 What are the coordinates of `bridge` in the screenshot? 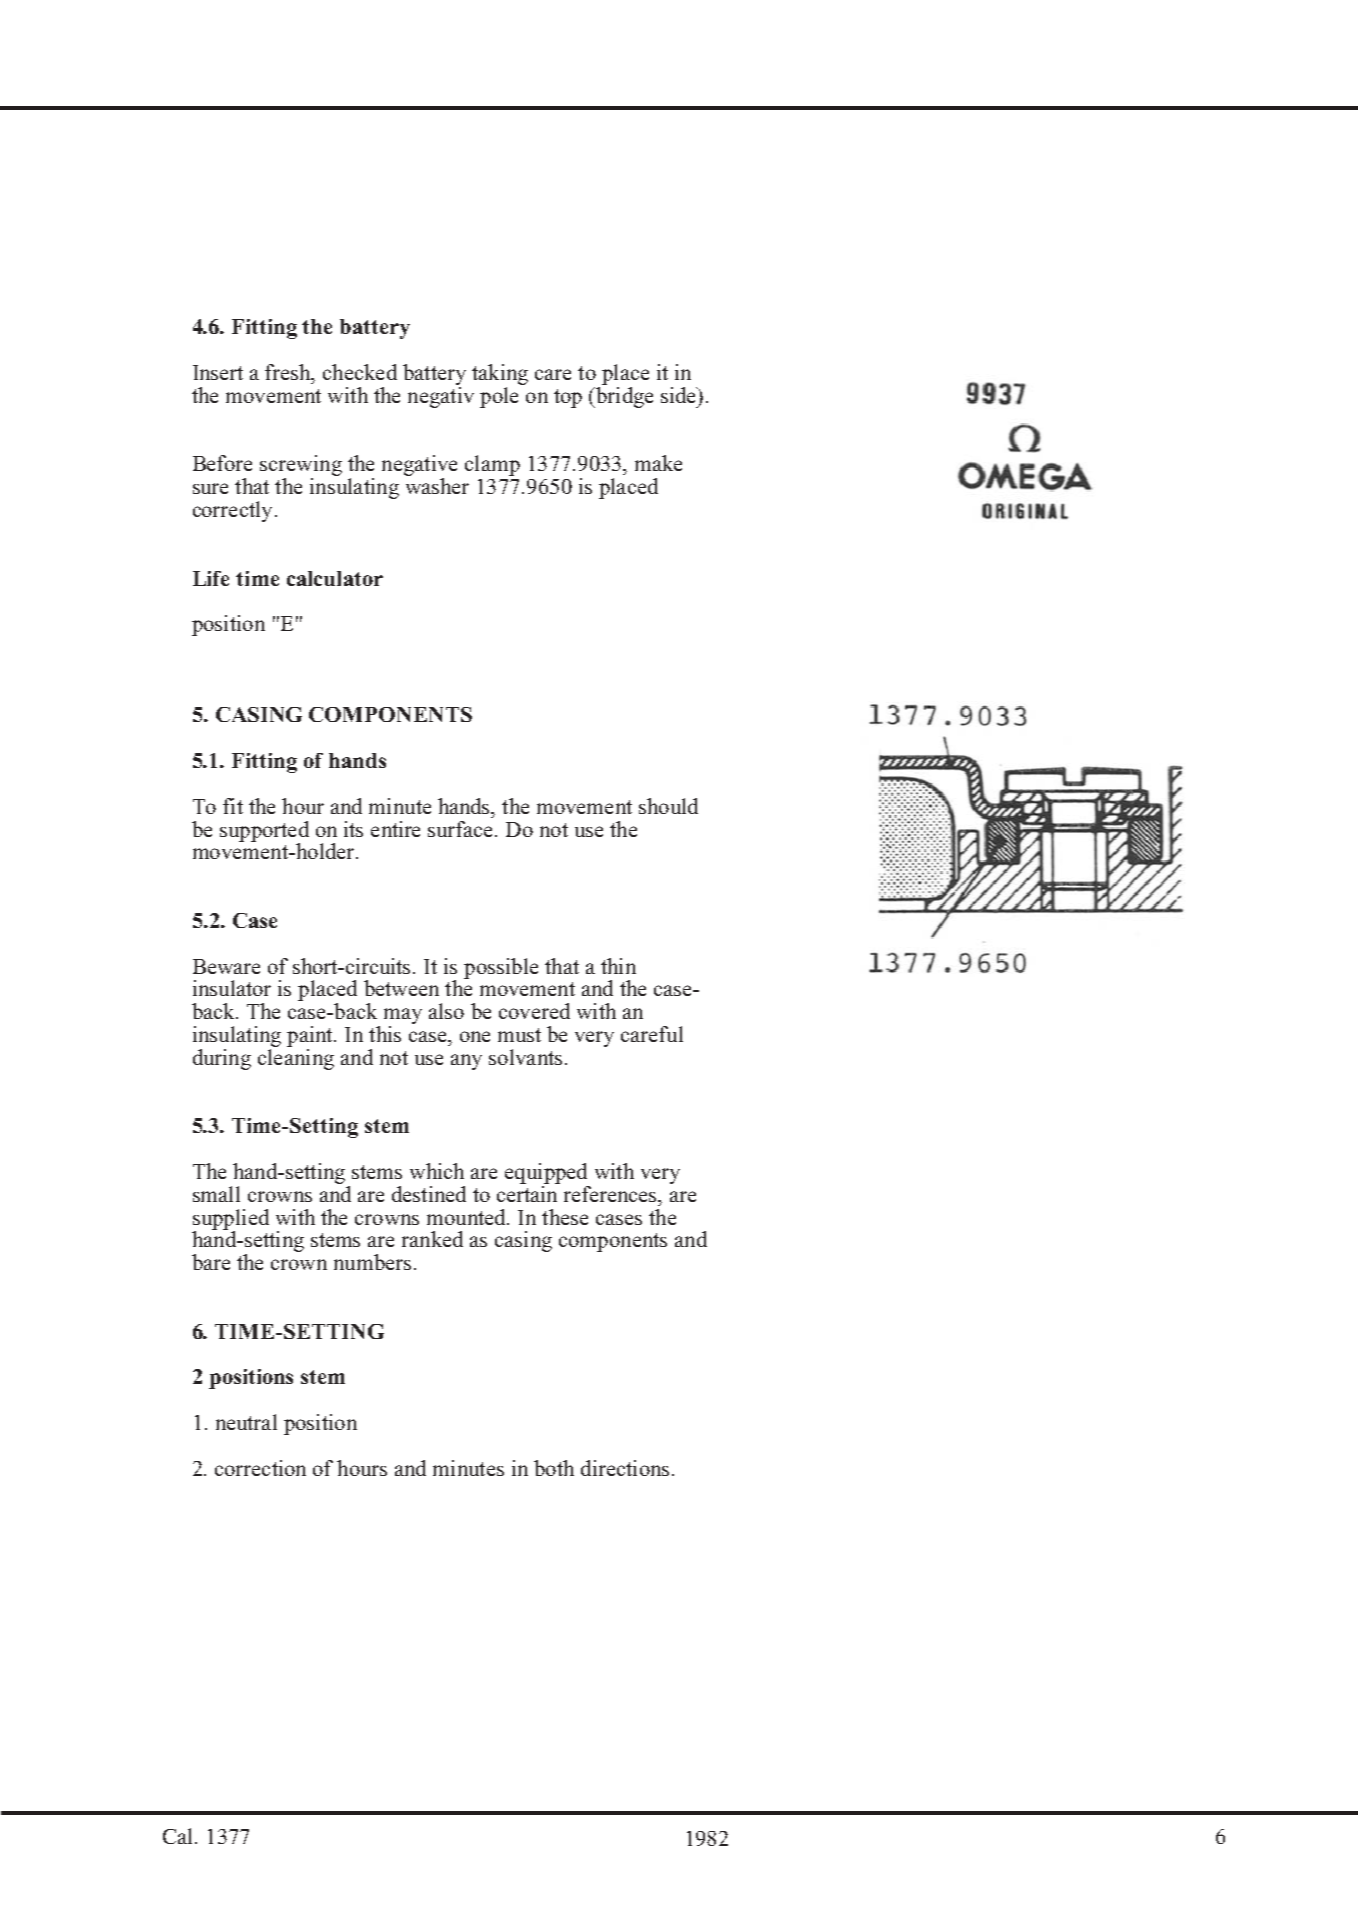 It's located at (623, 397).
